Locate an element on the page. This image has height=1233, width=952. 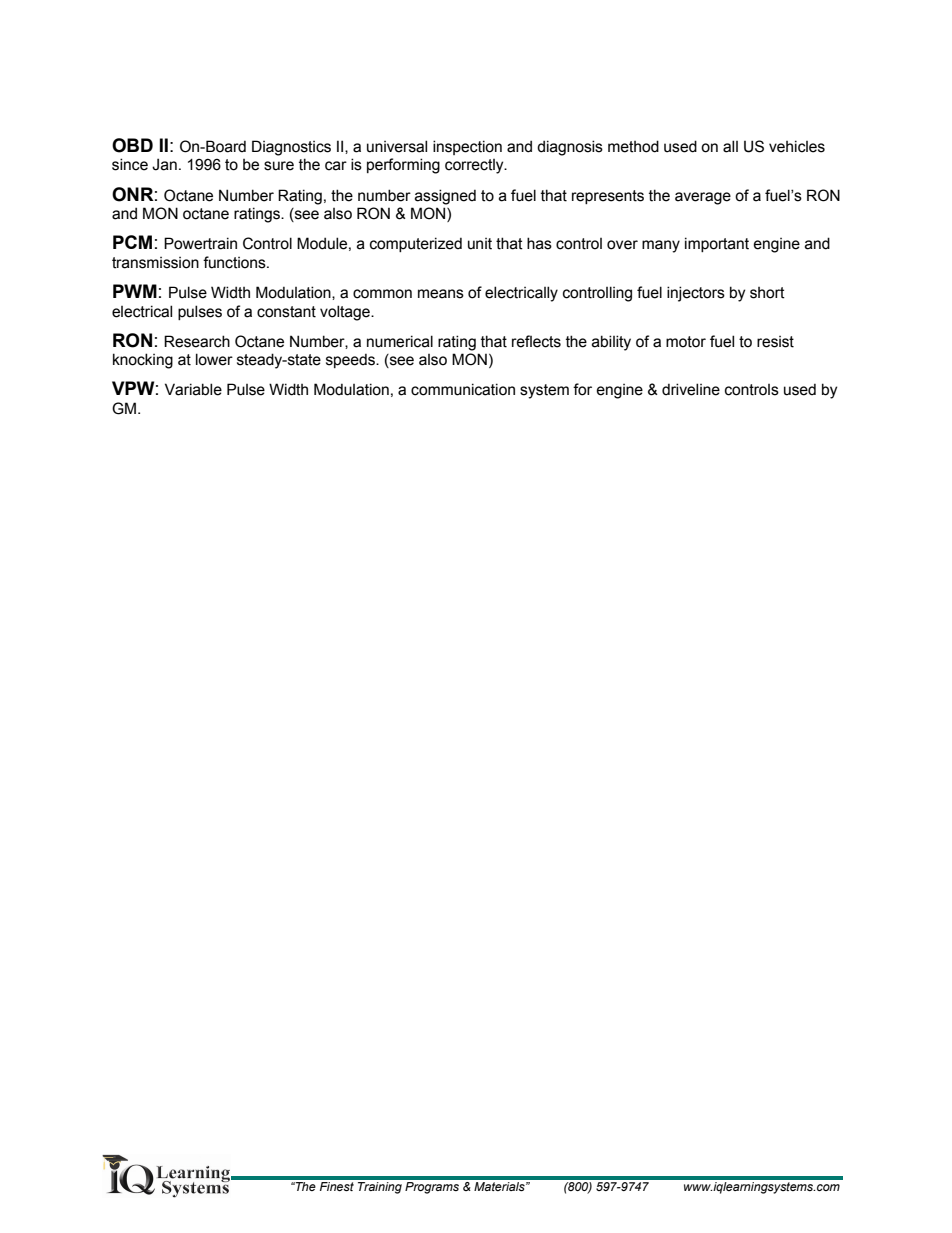
means is located at coordinates (441, 294).
